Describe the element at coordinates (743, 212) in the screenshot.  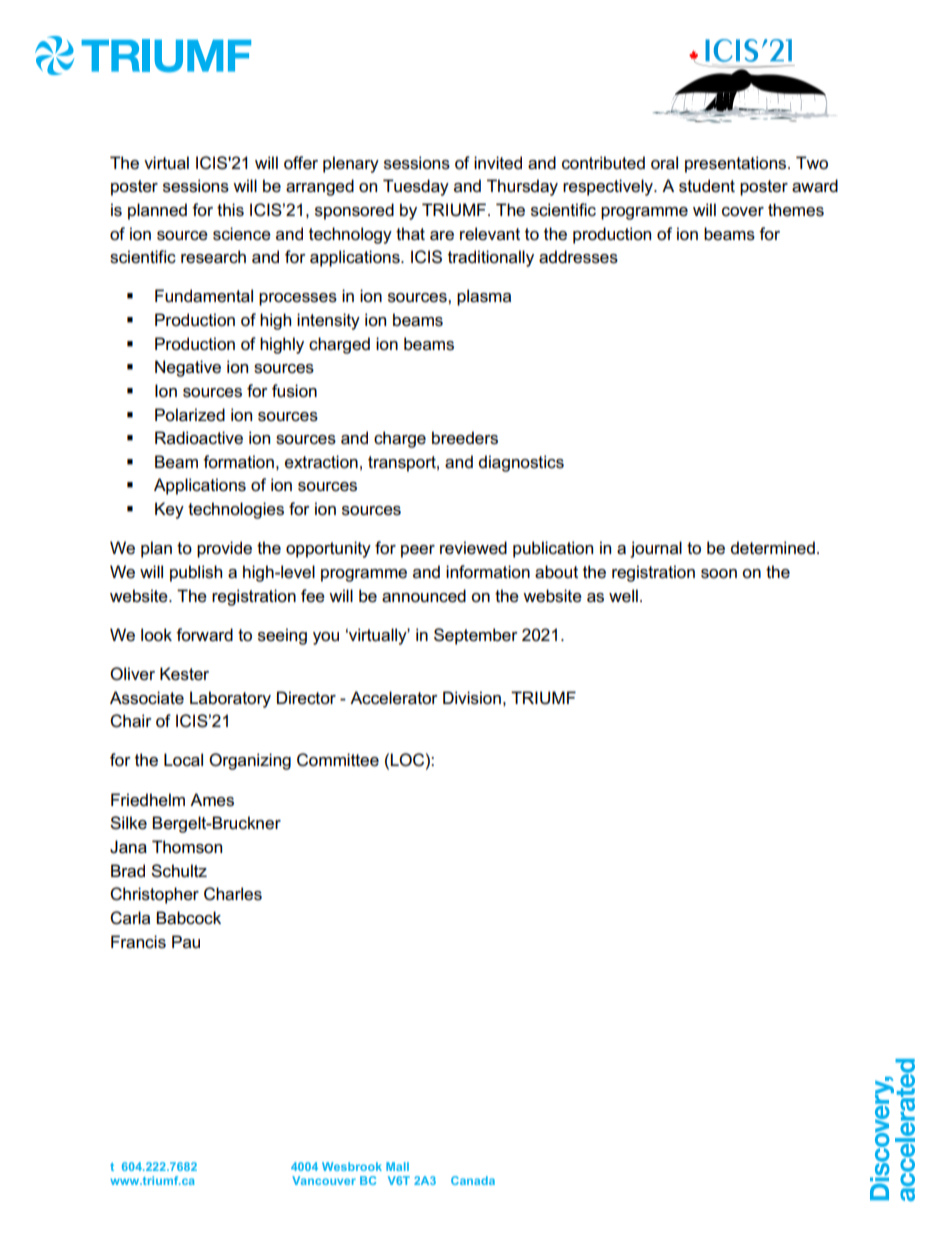
I see `cover` at that location.
